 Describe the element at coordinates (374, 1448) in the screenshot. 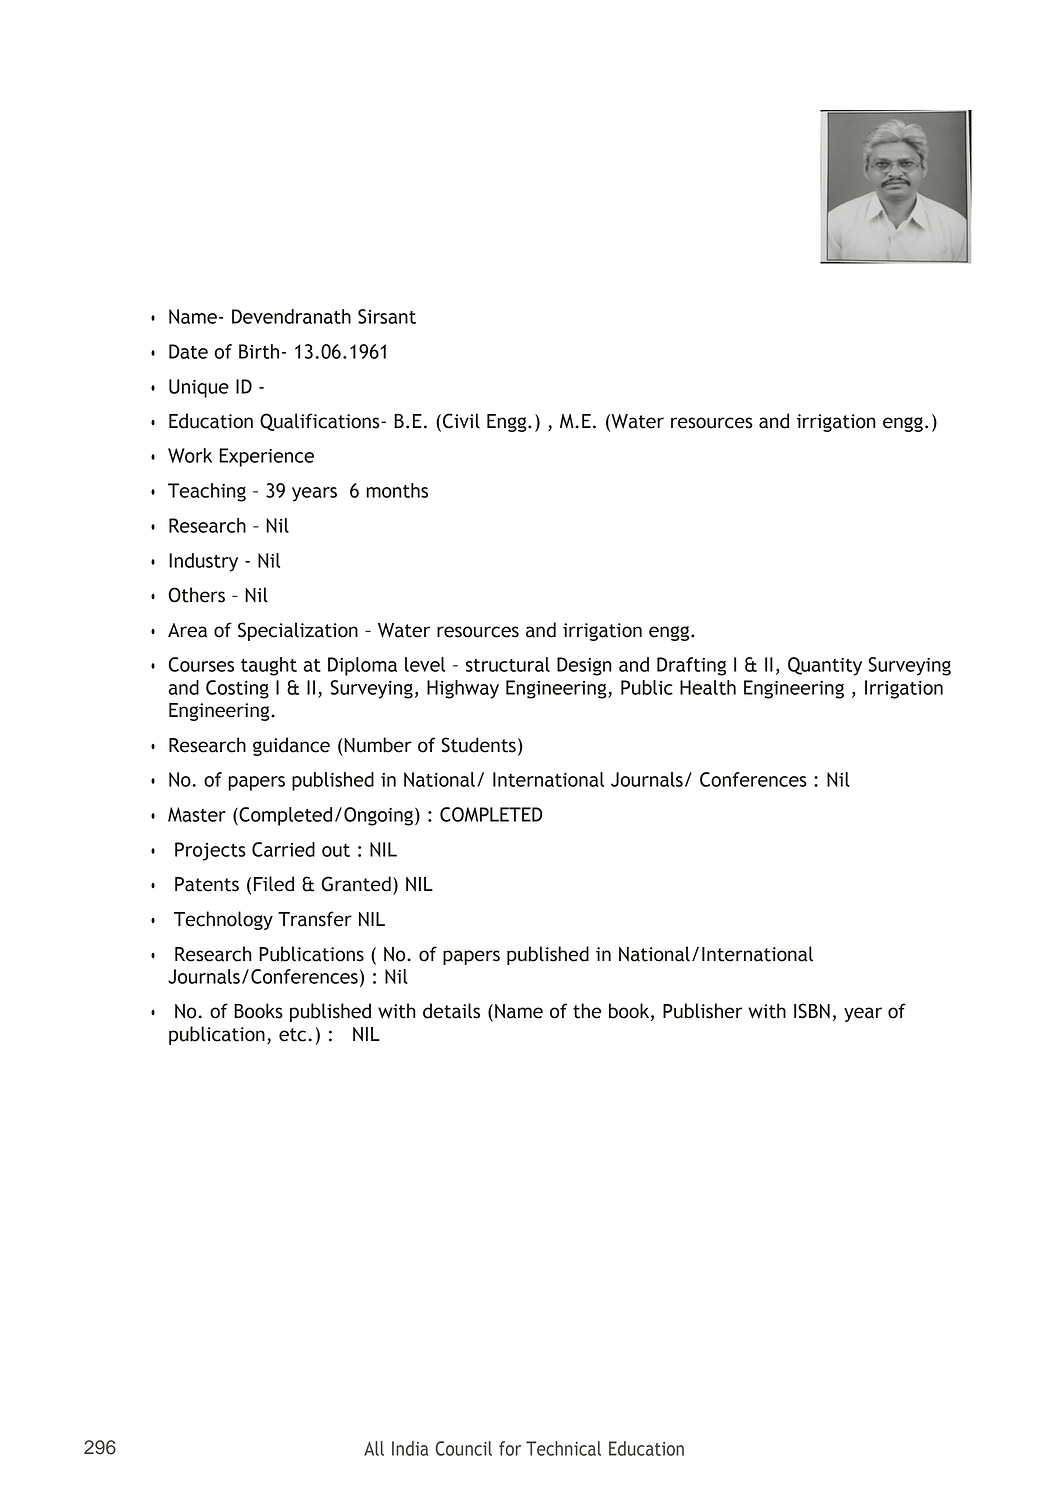

I see `All` at that location.
